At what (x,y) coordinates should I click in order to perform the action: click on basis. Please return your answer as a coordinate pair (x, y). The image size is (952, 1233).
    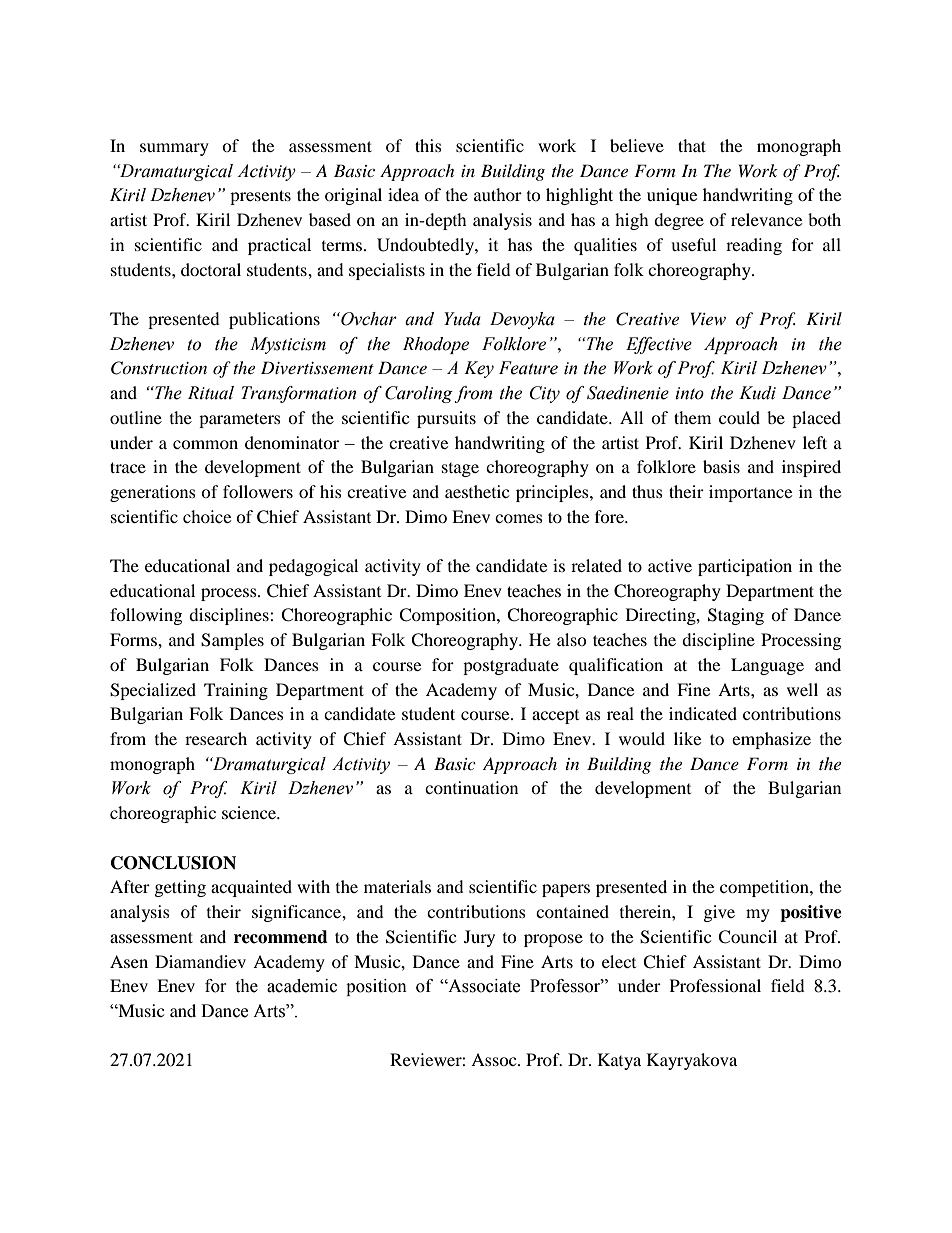
    Looking at the image, I should click on (721, 466).
